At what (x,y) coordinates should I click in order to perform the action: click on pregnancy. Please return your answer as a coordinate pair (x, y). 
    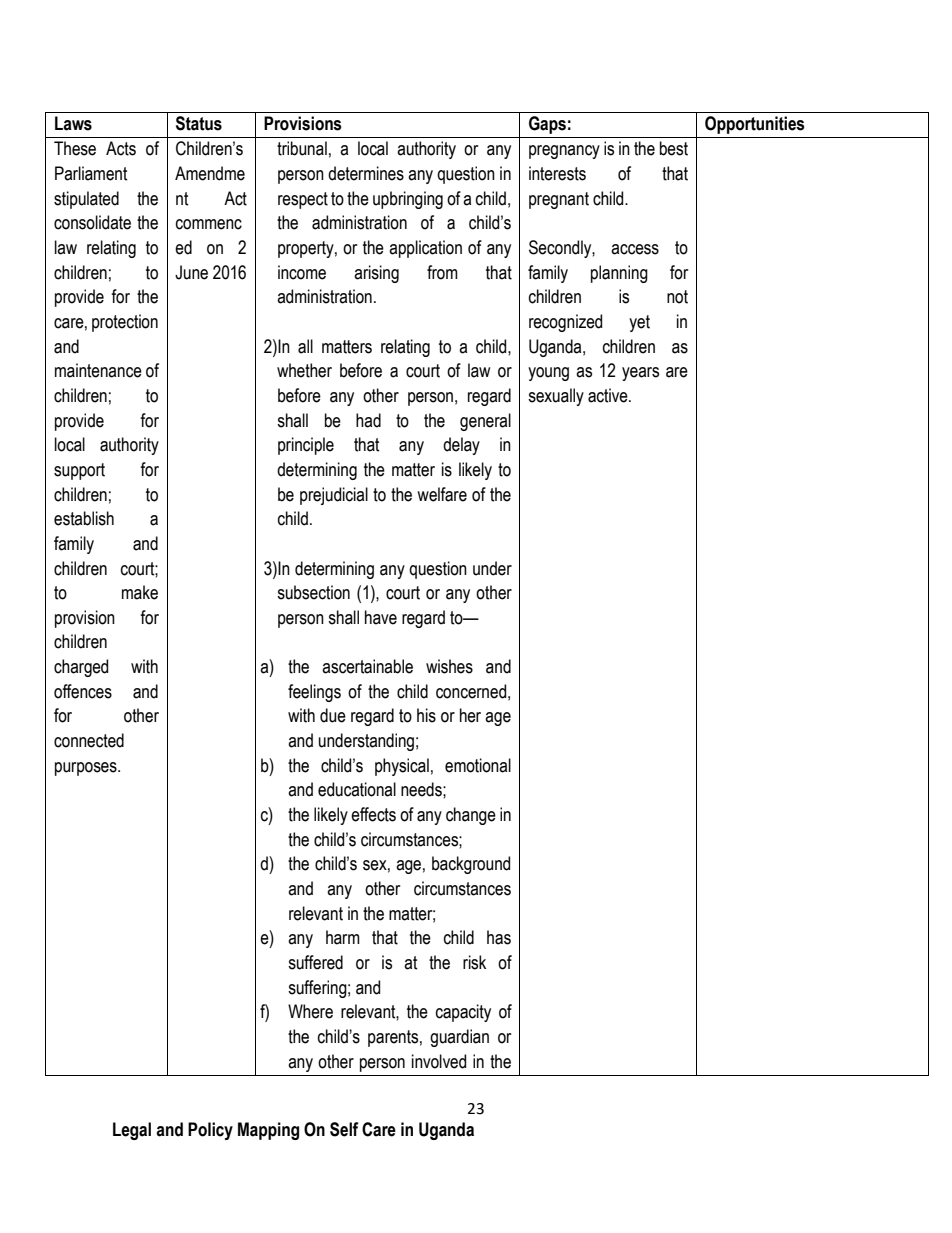
    Looking at the image, I should click on (564, 152).
